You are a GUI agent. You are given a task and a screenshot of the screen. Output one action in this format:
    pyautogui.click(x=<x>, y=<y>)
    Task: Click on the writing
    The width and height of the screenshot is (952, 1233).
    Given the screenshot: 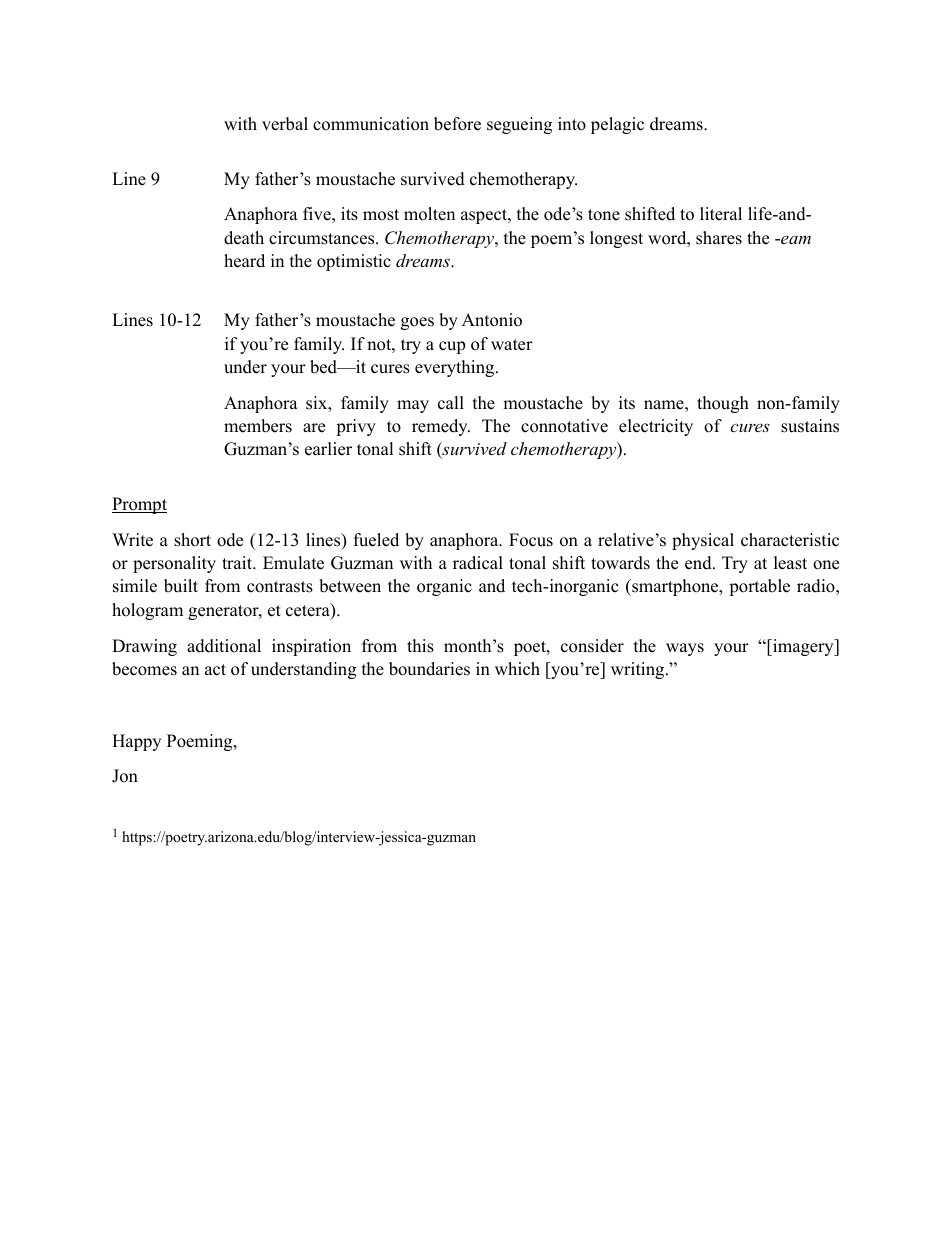 What is the action you would take?
    pyautogui.click(x=639, y=670)
